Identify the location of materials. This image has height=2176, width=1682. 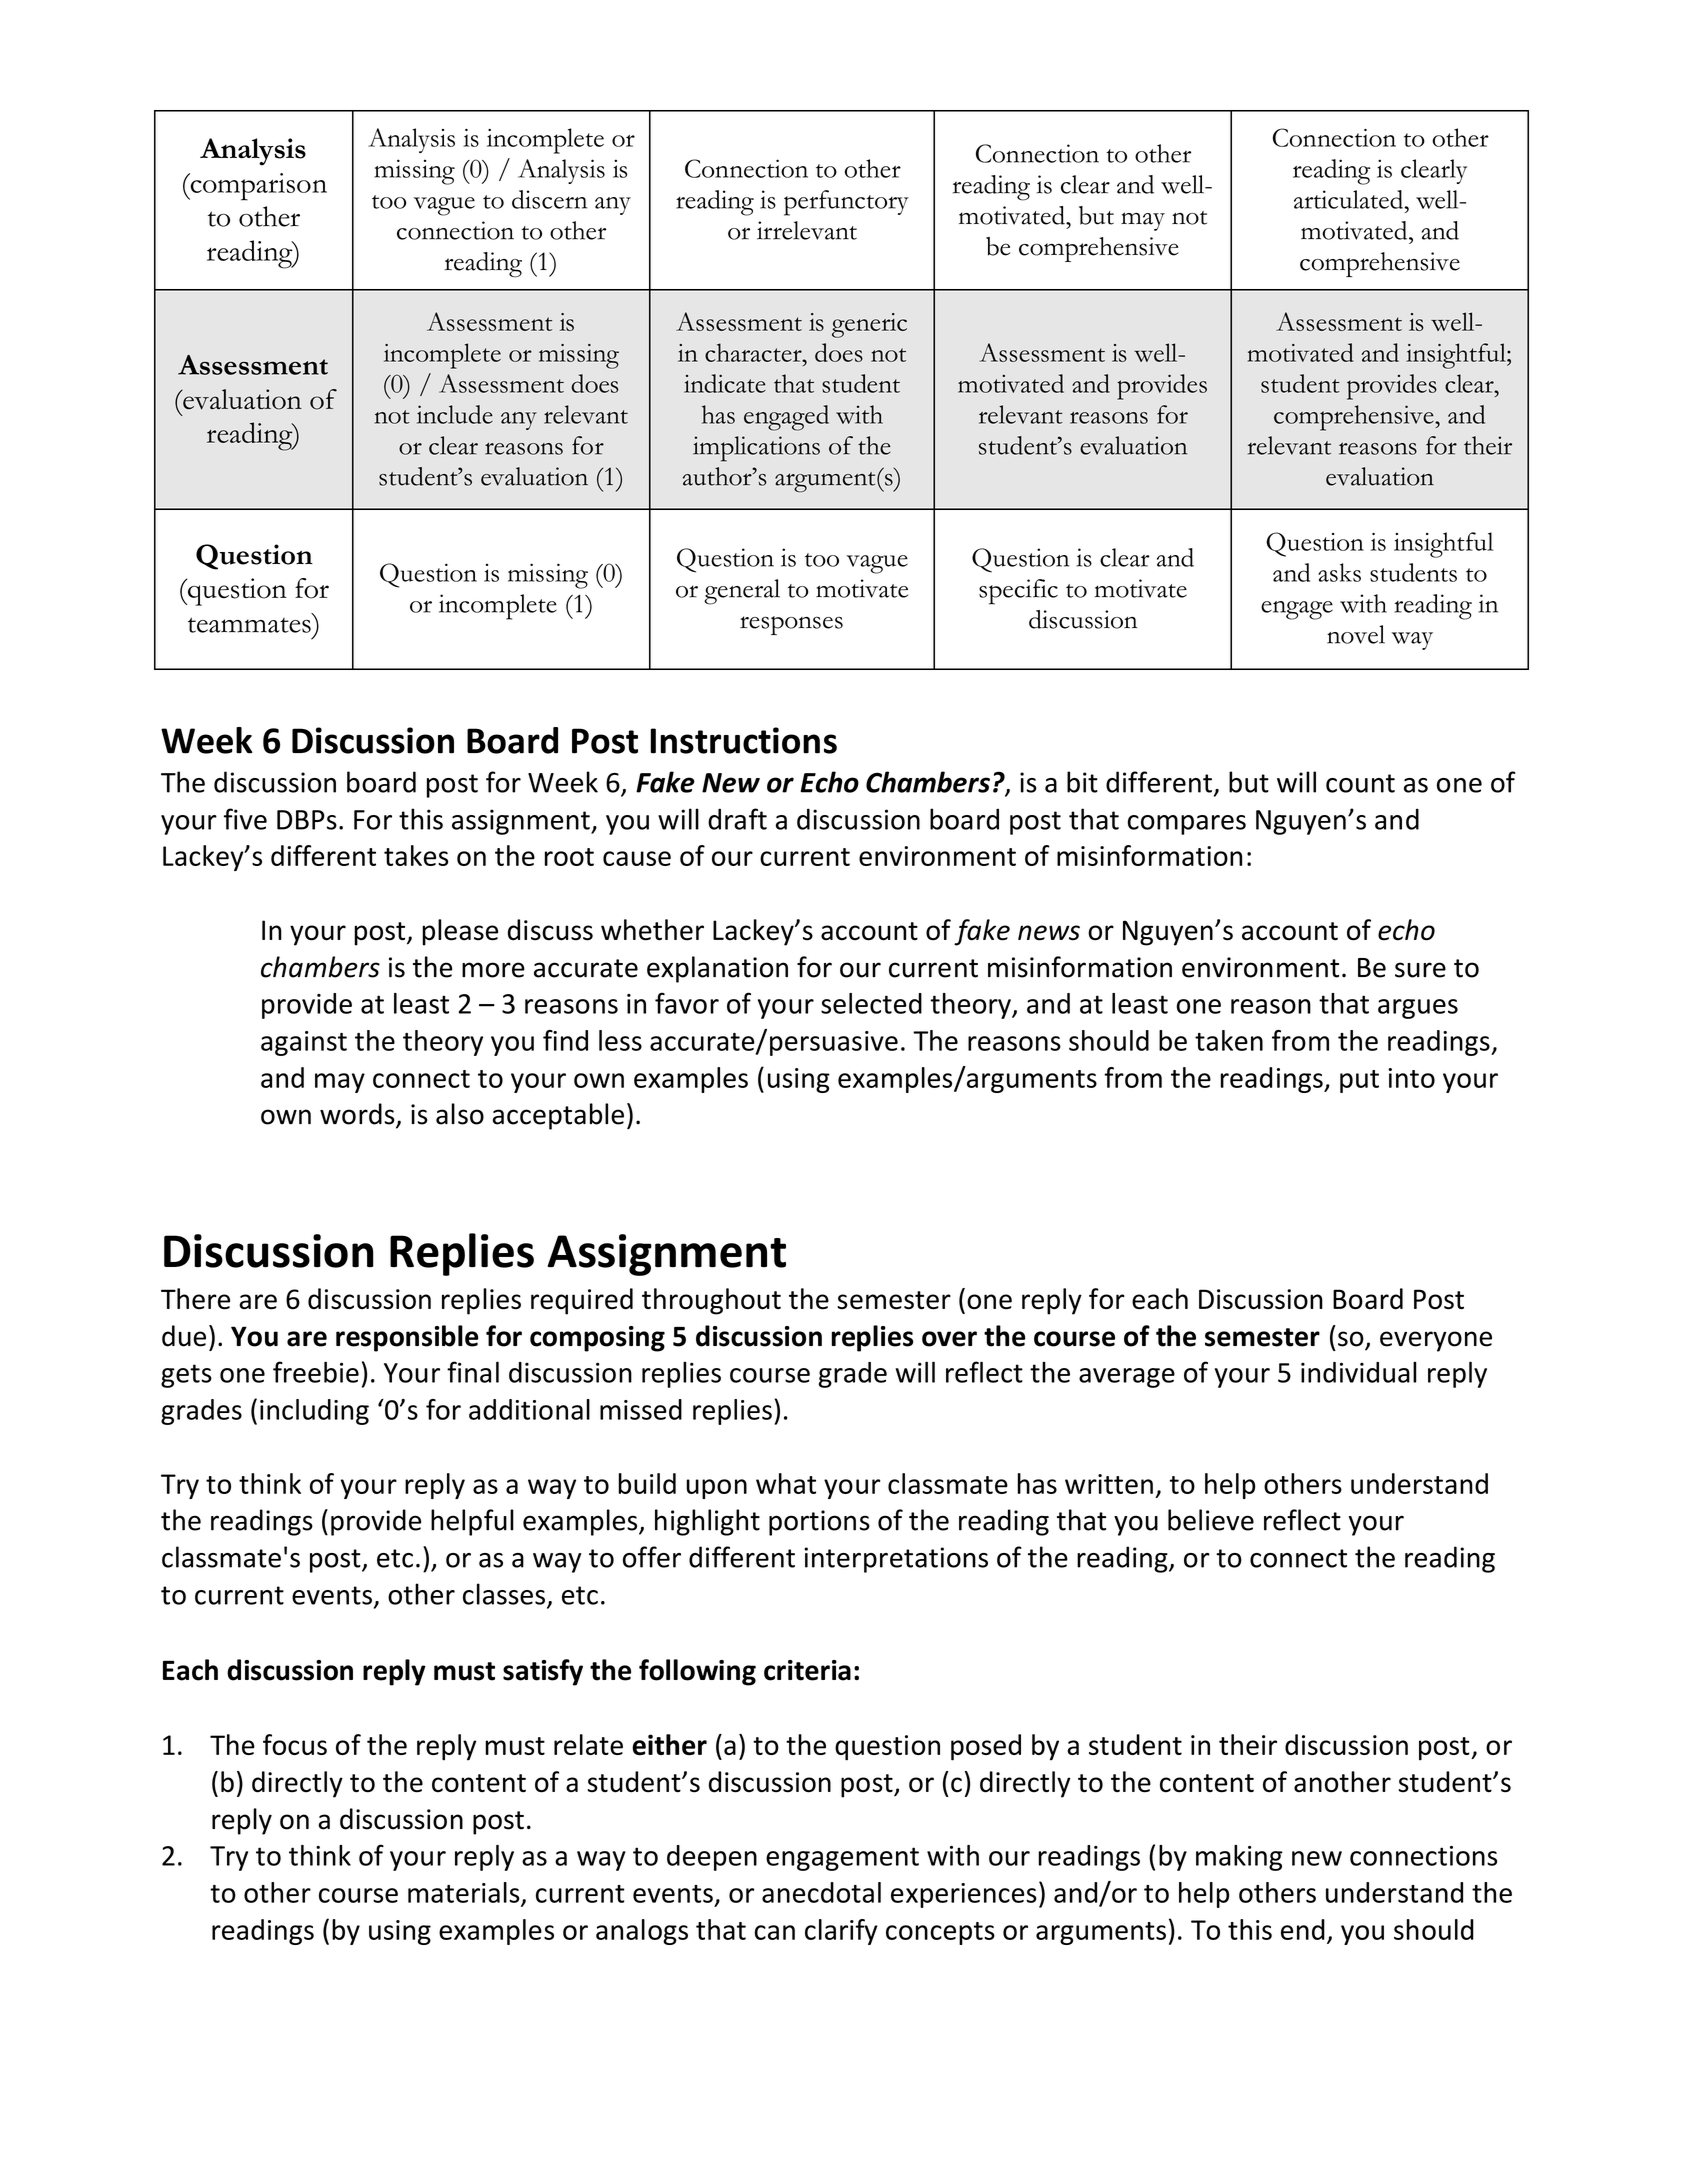
(465, 1893).
